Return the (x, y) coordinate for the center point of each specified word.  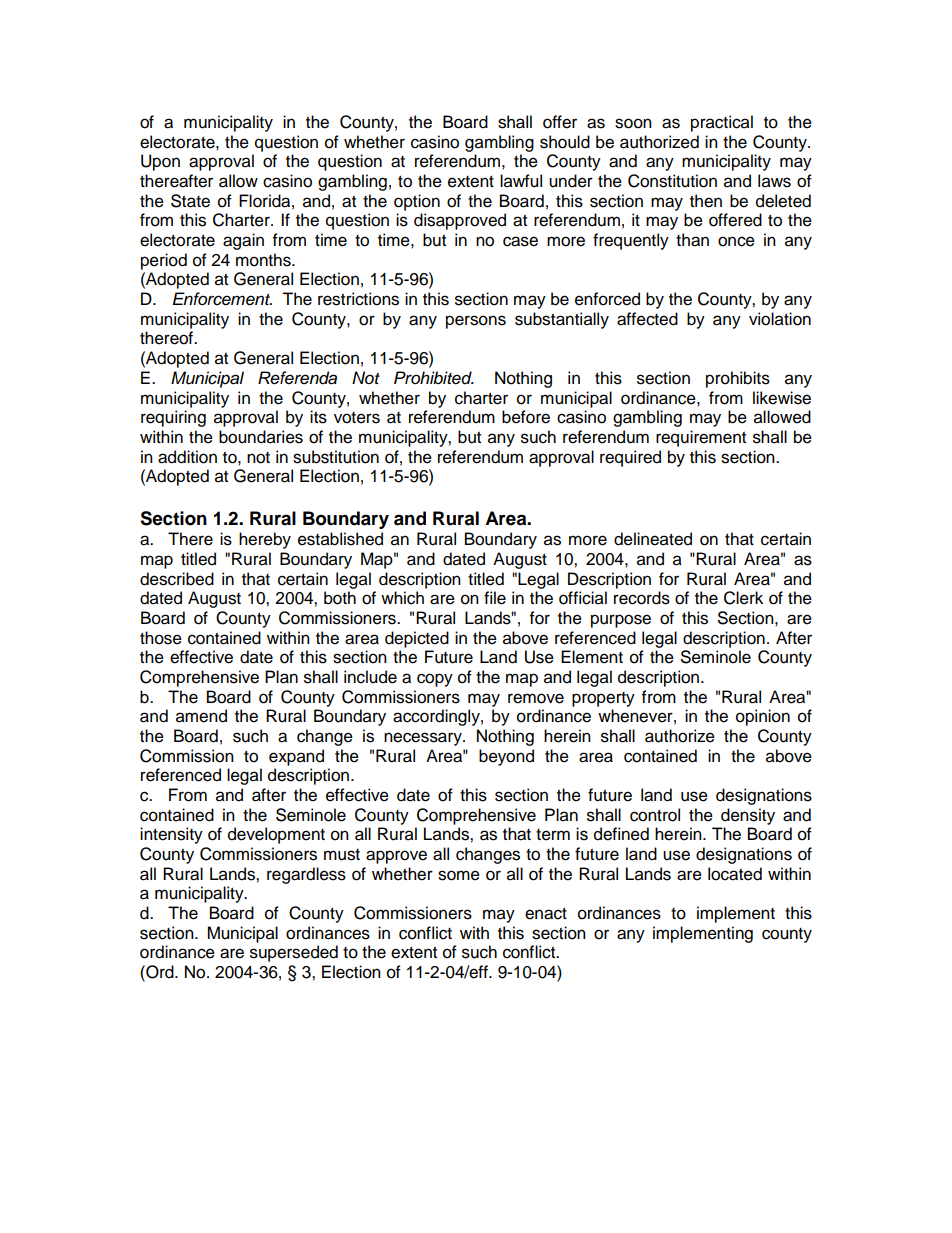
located (735, 874)
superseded (294, 953)
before (526, 417)
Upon (160, 162)
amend (201, 716)
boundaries (261, 437)
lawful (521, 181)
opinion (763, 717)
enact (546, 914)
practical (722, 123)
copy (435, 680)
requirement (701, 438)
